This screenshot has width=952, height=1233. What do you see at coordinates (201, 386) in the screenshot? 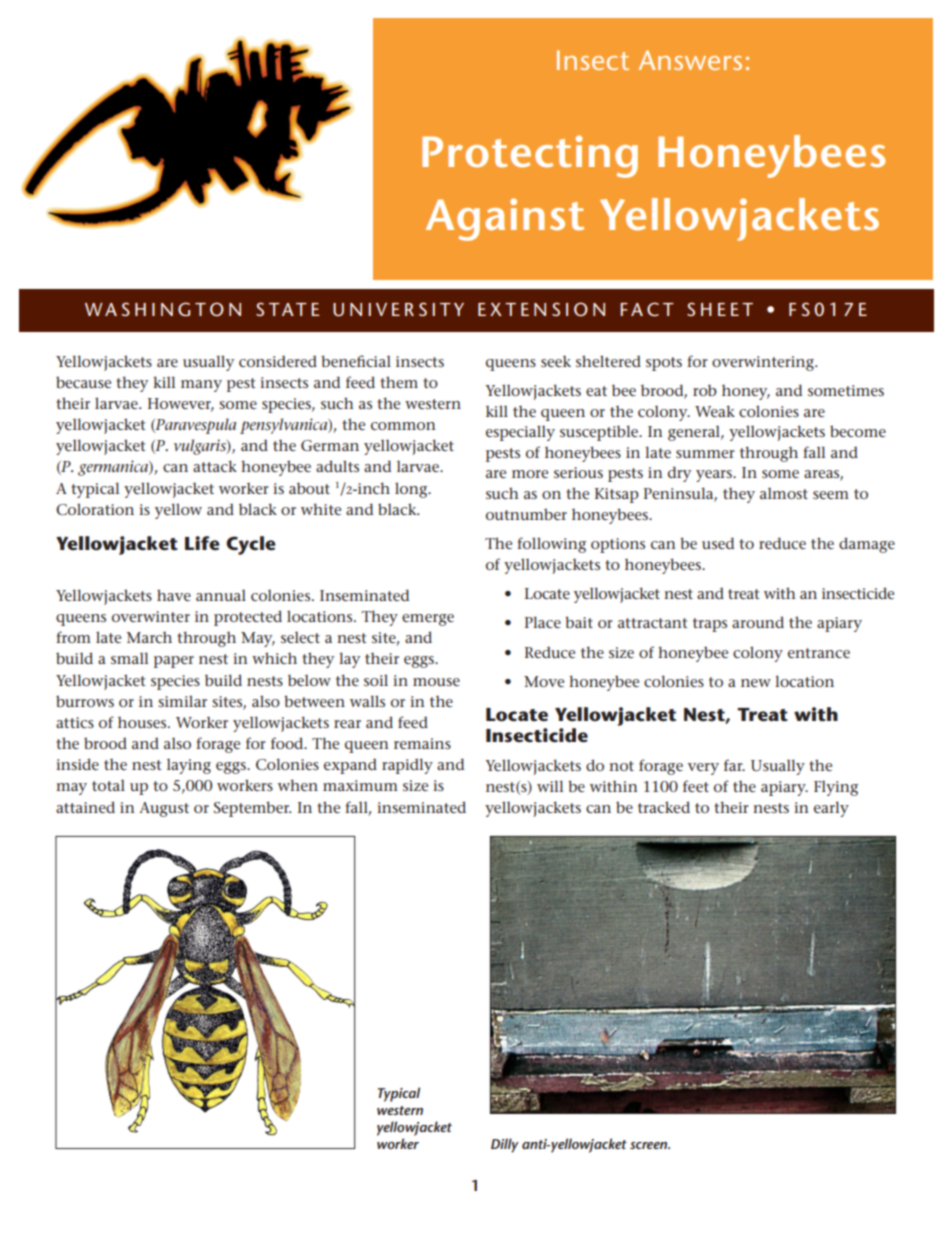
I see `many` at bounding box center [201, 386].
